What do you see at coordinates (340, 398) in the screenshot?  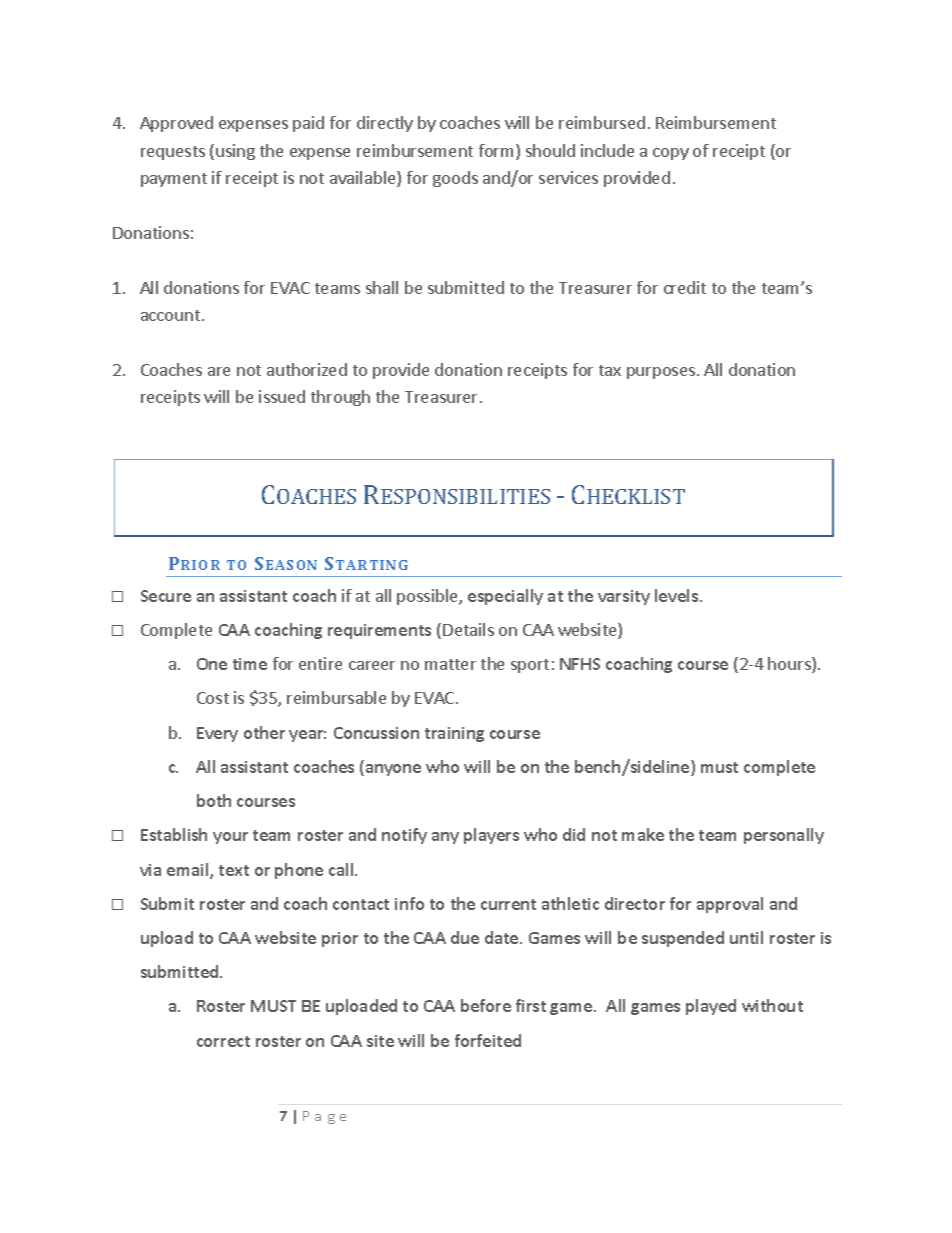 I see `through` at bounding box center [340, 398].
